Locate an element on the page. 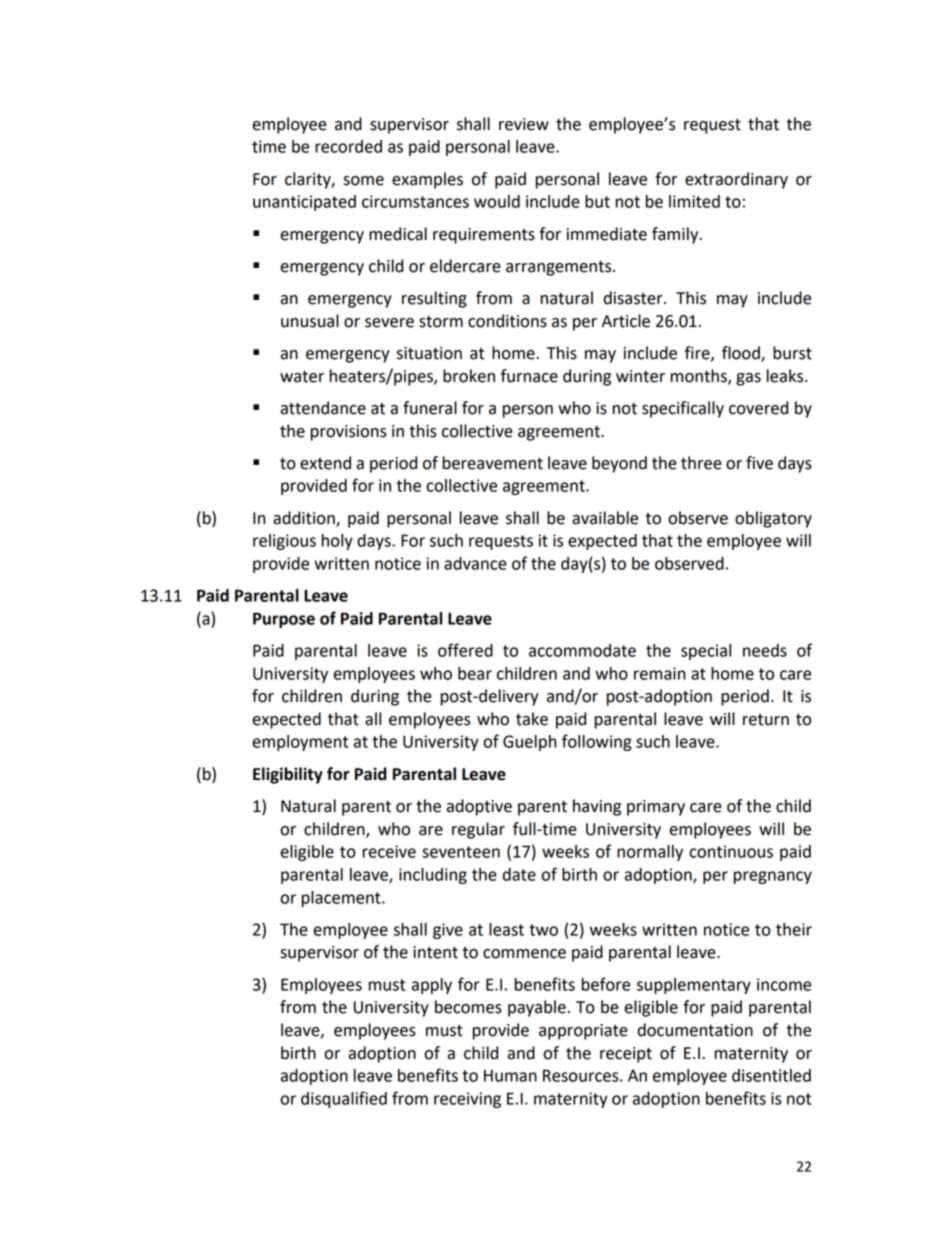 The image size is (952, 1233). extraordinary is located at coordinates (736, 180).
